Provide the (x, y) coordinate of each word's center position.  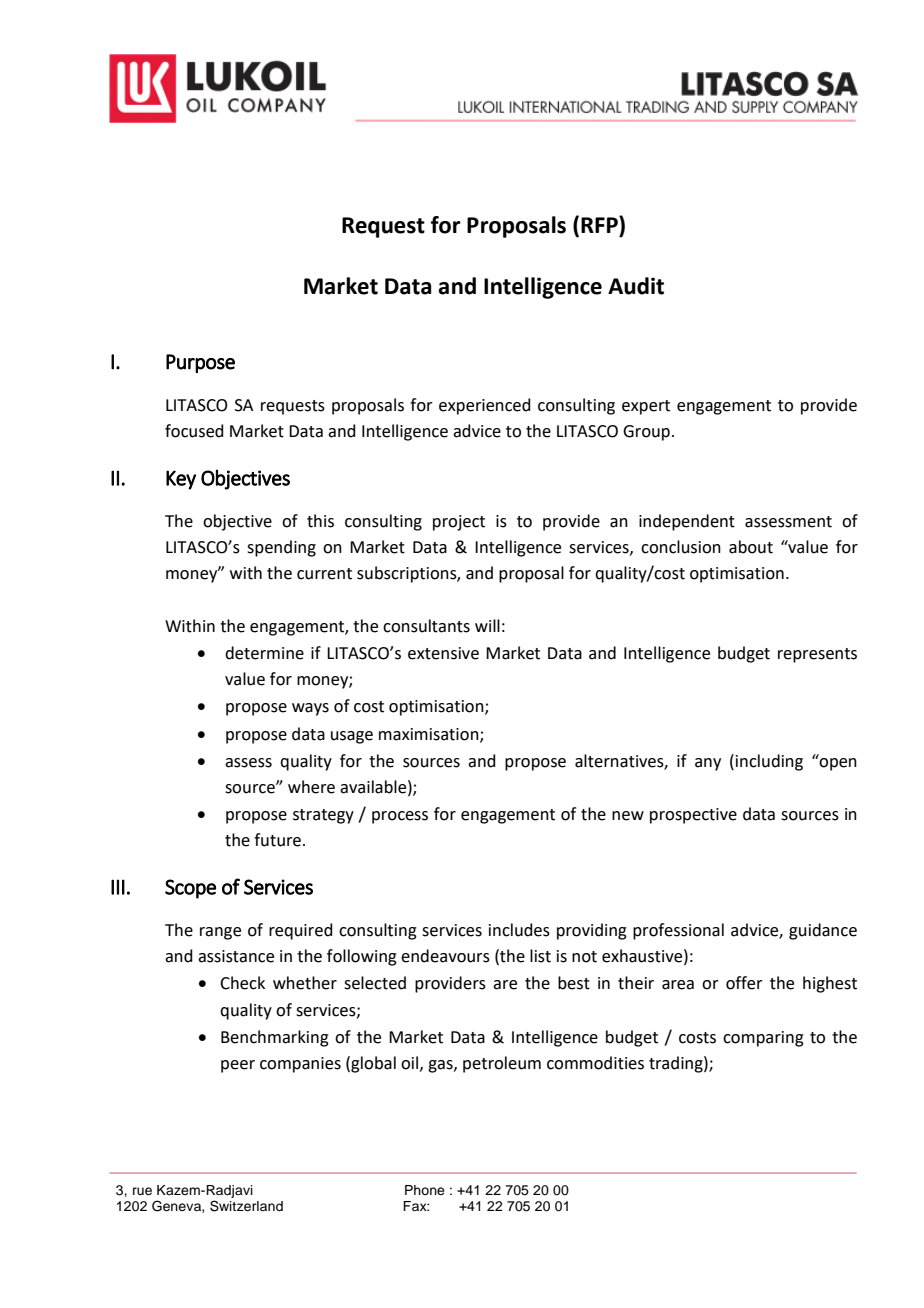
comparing (763, 1039)
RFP (600, 224)
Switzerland (246, 1206)
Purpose (200, 363)
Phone (425, 1190)
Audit (636, 286)
